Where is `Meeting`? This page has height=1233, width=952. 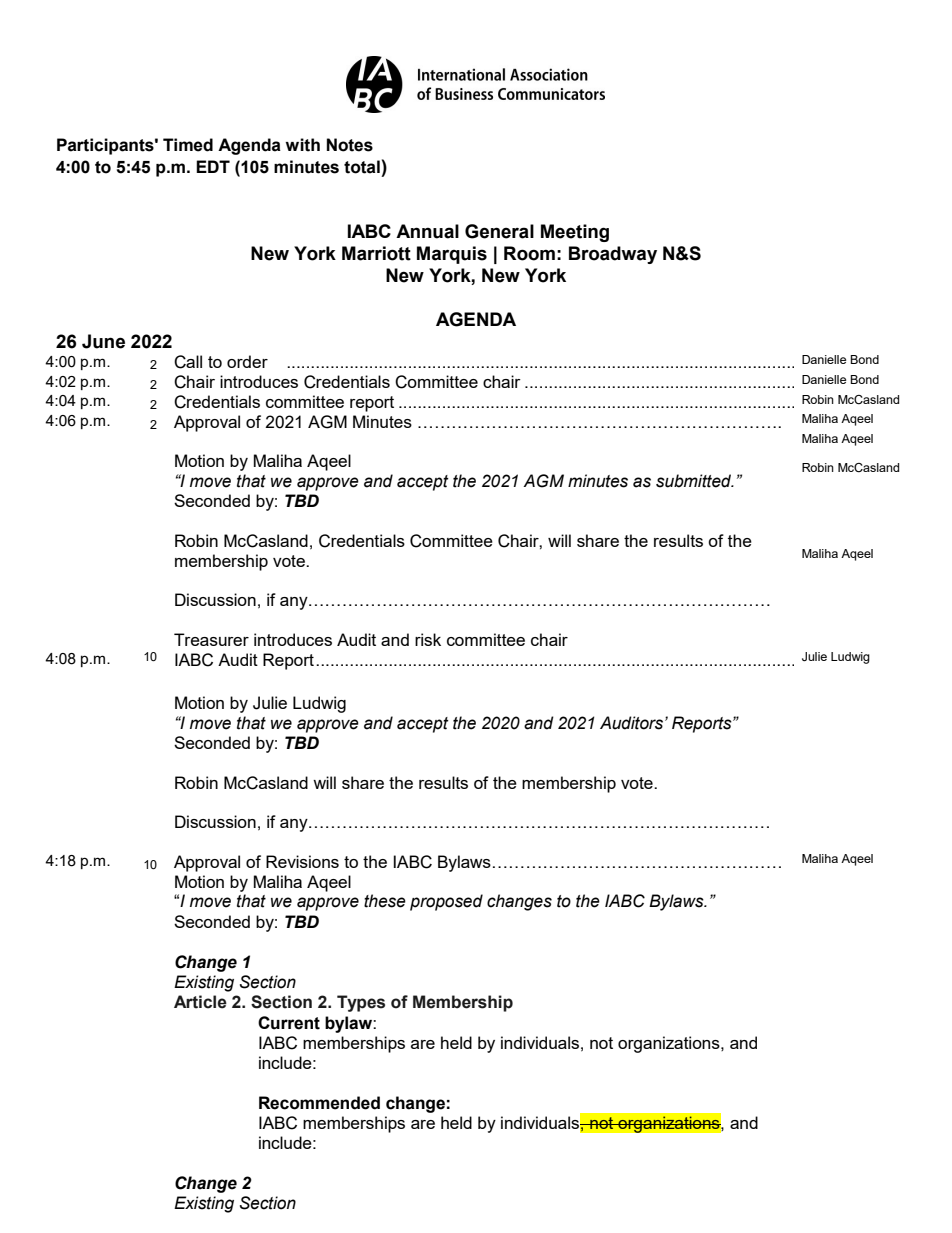 Meeting is located at coordinates (575, 233).
